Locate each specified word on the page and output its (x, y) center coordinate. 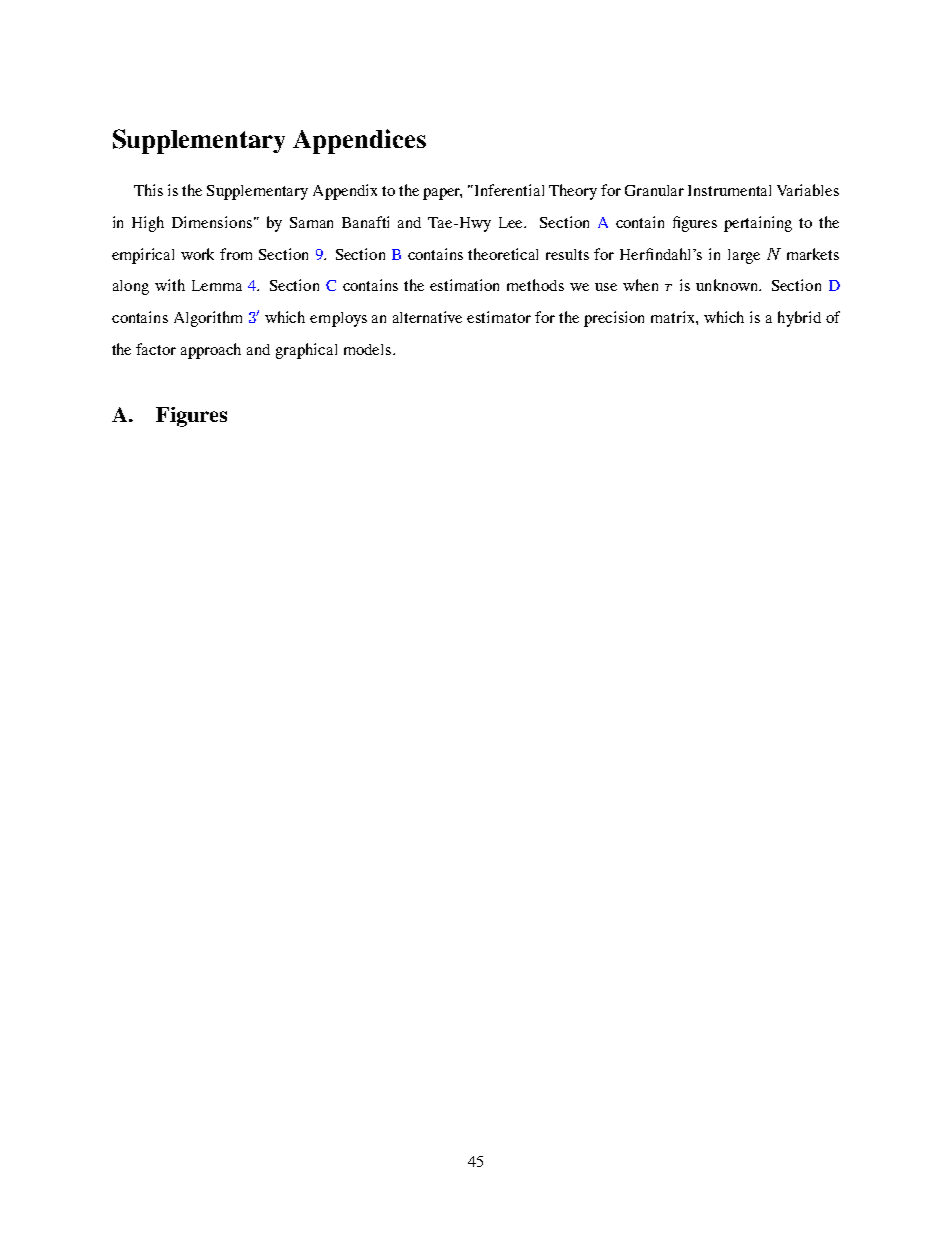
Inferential (509, 190)
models (369, 349)
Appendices (359, 141)
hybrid (799, 319)
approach (211, 351)
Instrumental (729, 190)
